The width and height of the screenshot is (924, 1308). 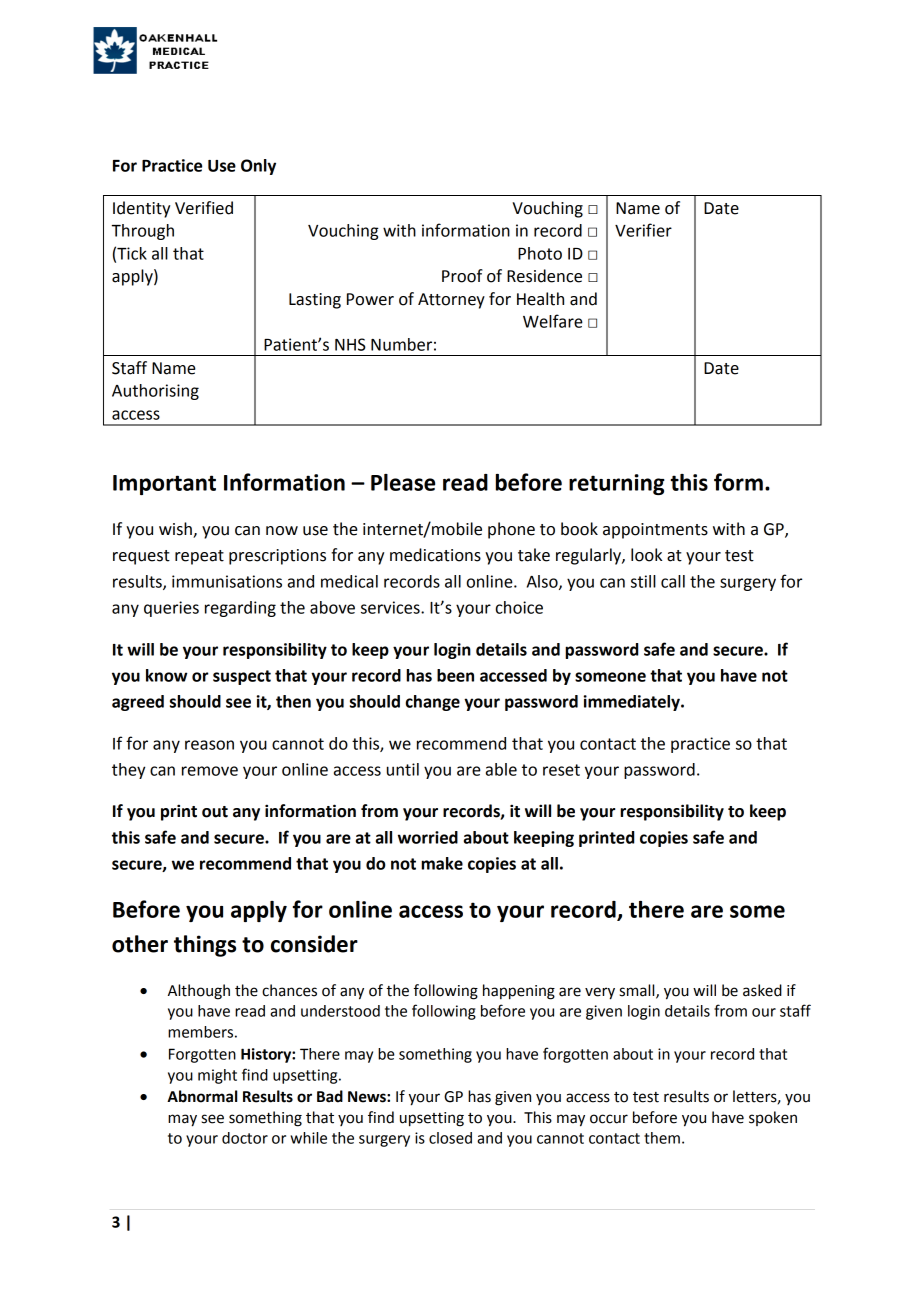 I want to click on Verified, so click(x=204, y=208).
